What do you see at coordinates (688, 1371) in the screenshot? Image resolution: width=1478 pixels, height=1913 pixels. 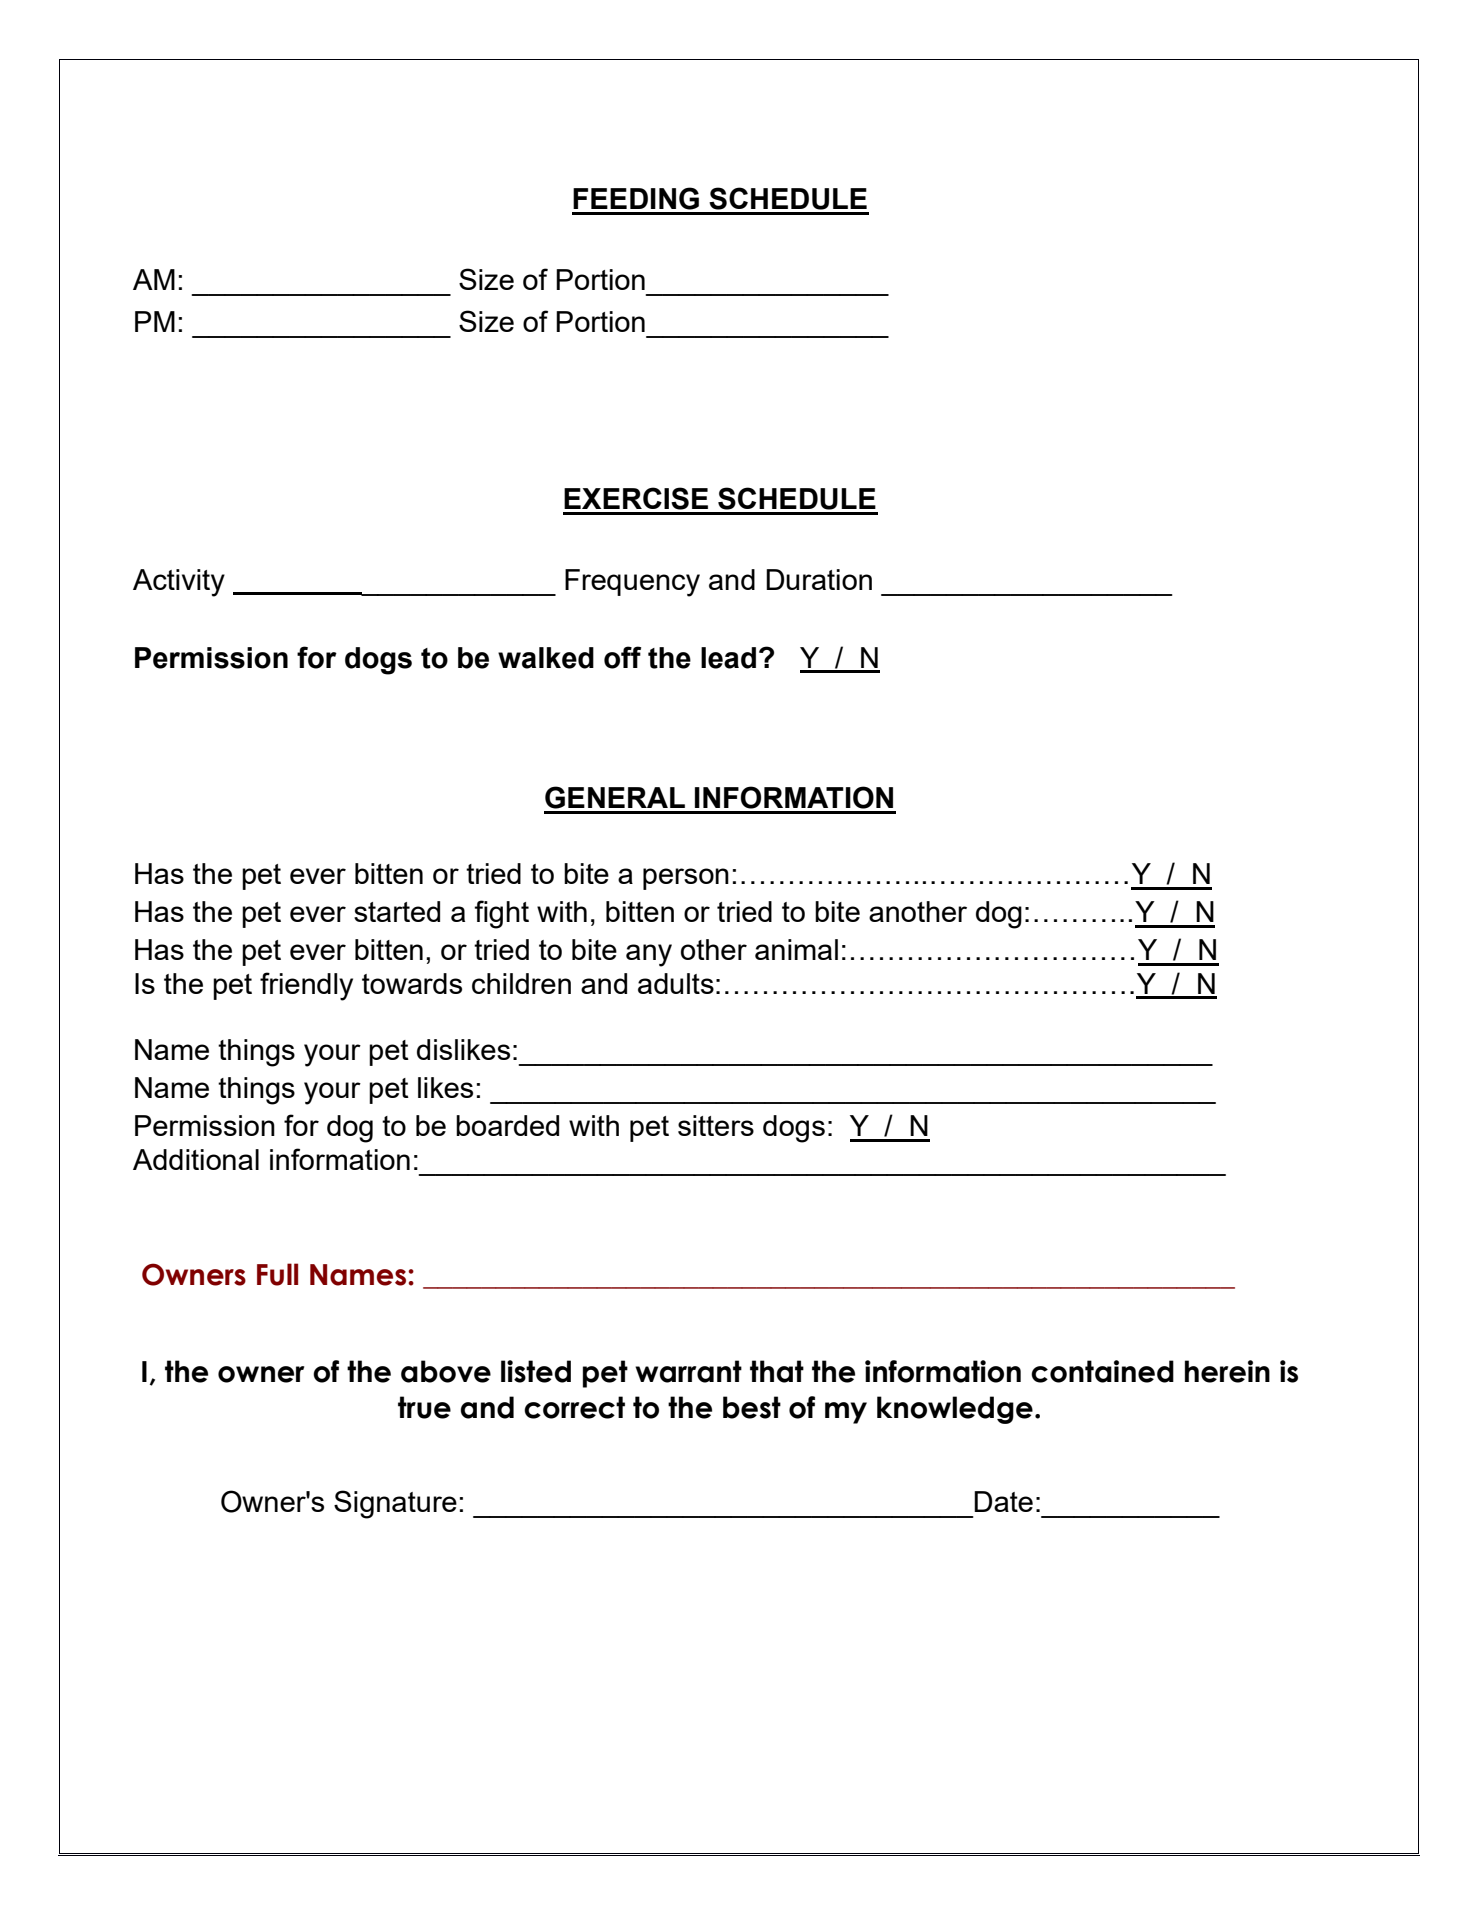 I see `warrant` at bounding box center [688, 1371].
